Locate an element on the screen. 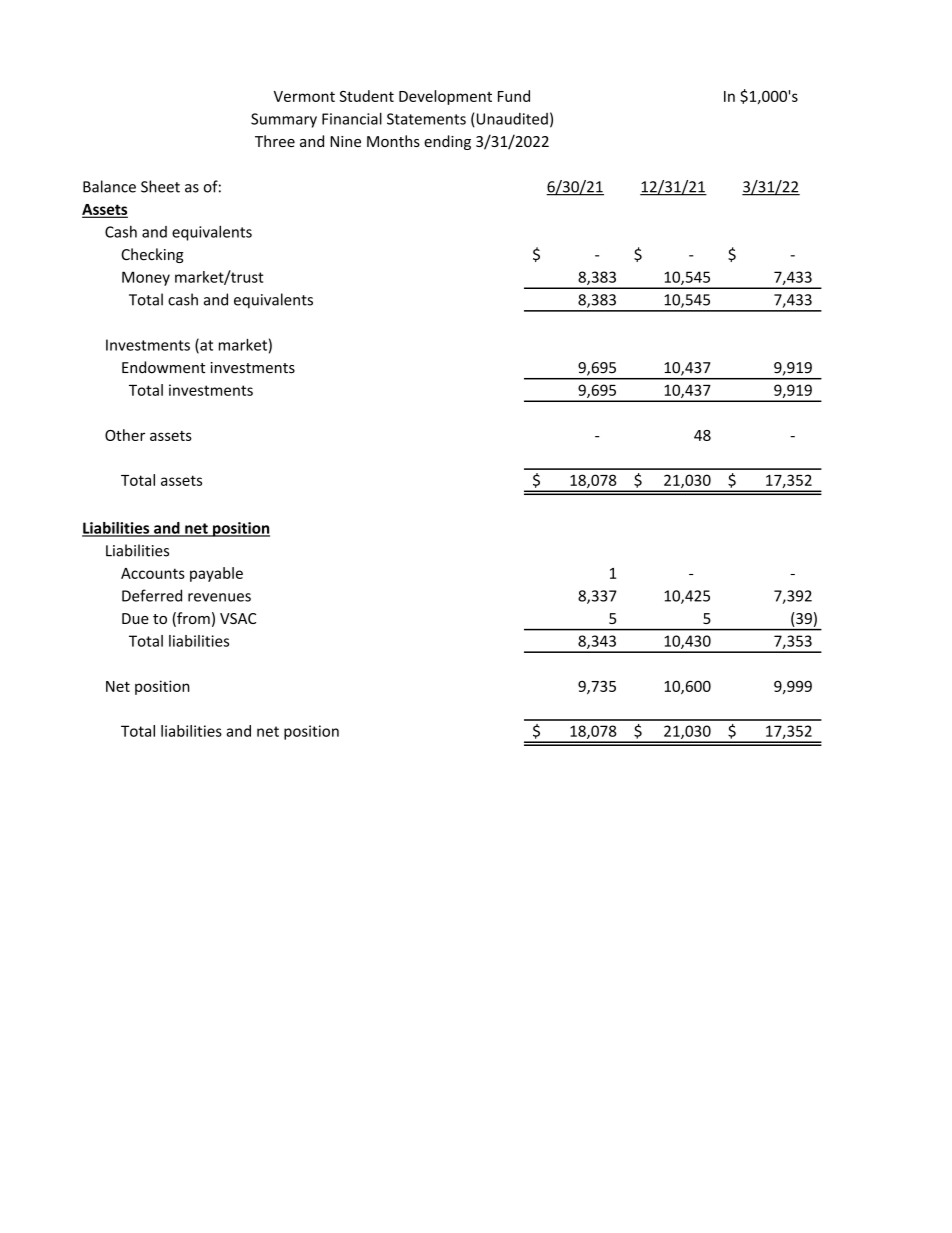 The height and width of the screenshot is (1233, 952). Accounts is located at coordinates (153, 573).
